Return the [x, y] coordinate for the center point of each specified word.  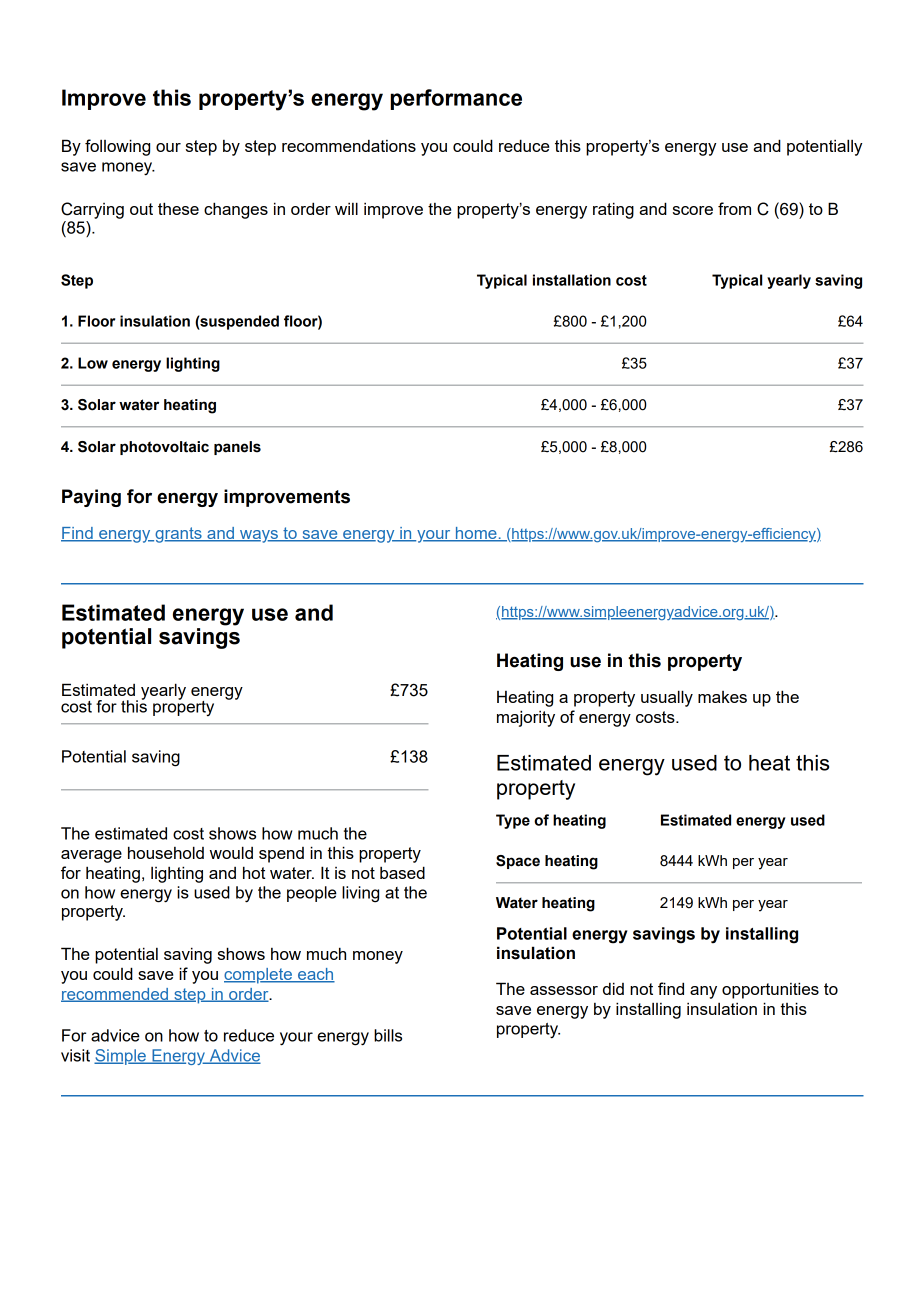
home [476, 534]
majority [526, 718]
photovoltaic [164, 448]
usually [667, 698]
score [693, 210]
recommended [115, 995]
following [117, 147]
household [166, 852]
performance [456, 99]
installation [572, 280]
